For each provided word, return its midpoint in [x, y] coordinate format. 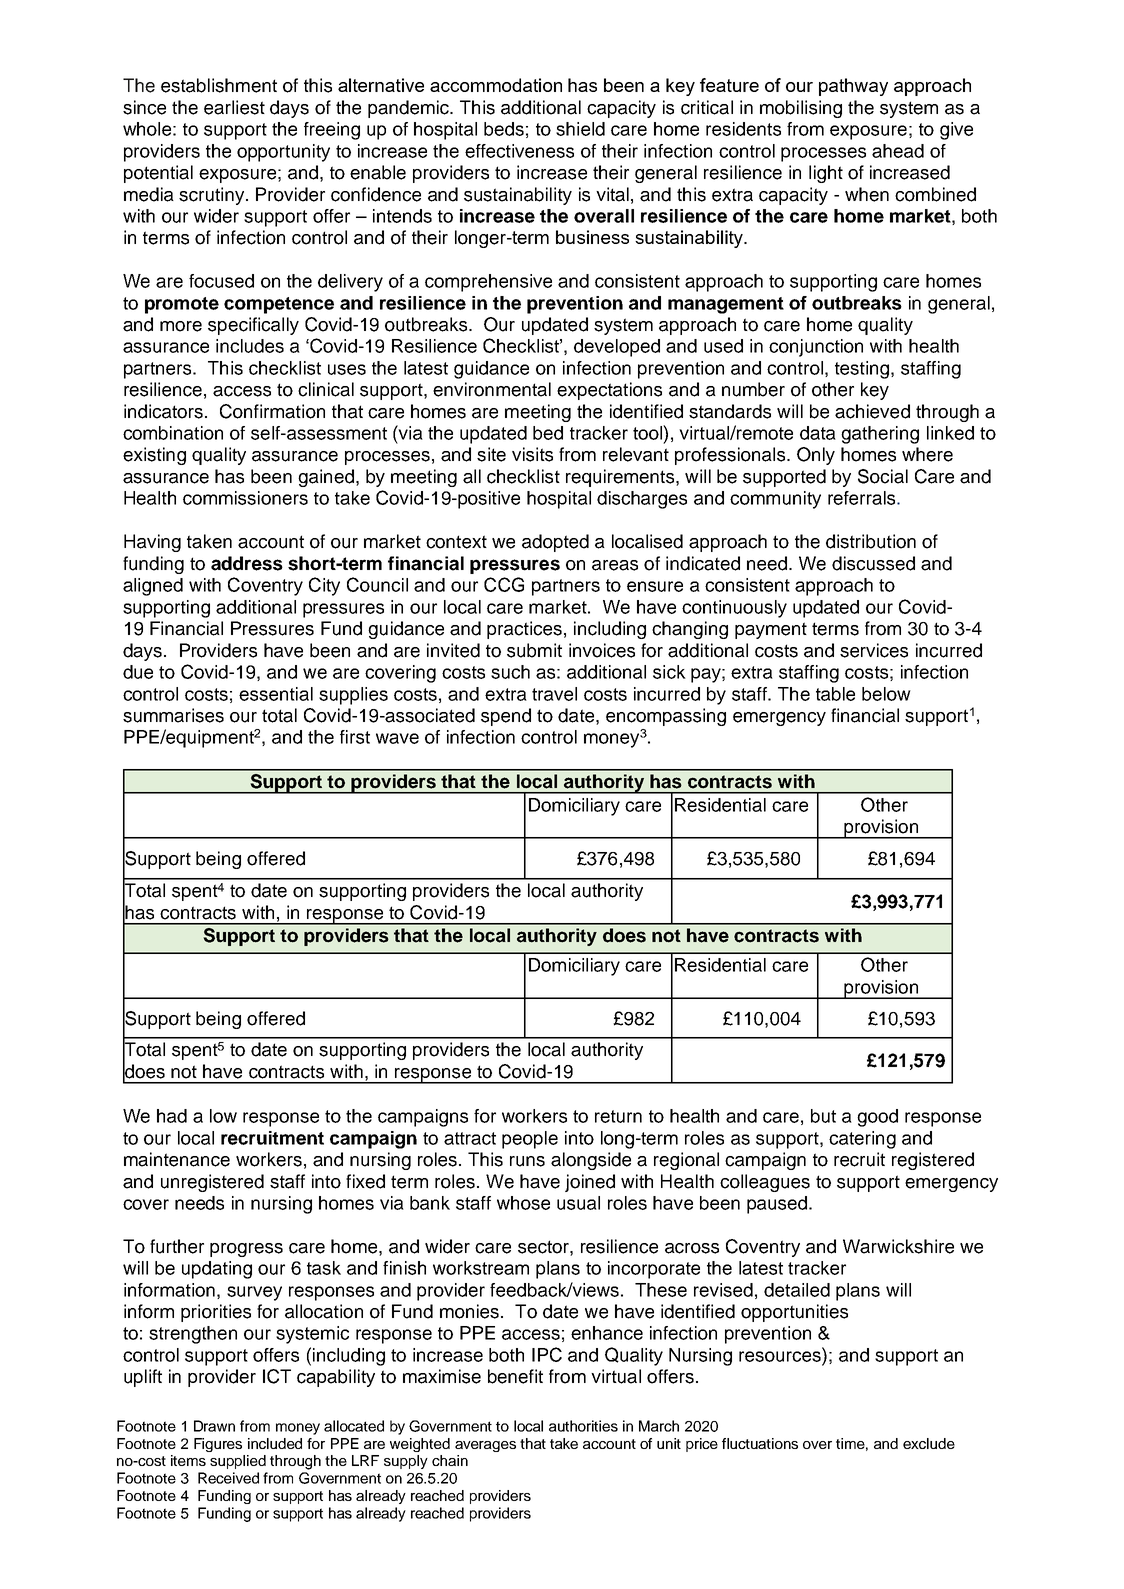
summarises [173, 715]
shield [580, 129]
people [530, 1140]
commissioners [245, 498]
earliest [234, 107]
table [835, 694]
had [172, 1116]
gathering [880, 435]
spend [506, 717]
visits [532, 454]
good [877, 1118]
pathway [853, 87]
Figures [218, 1445]
